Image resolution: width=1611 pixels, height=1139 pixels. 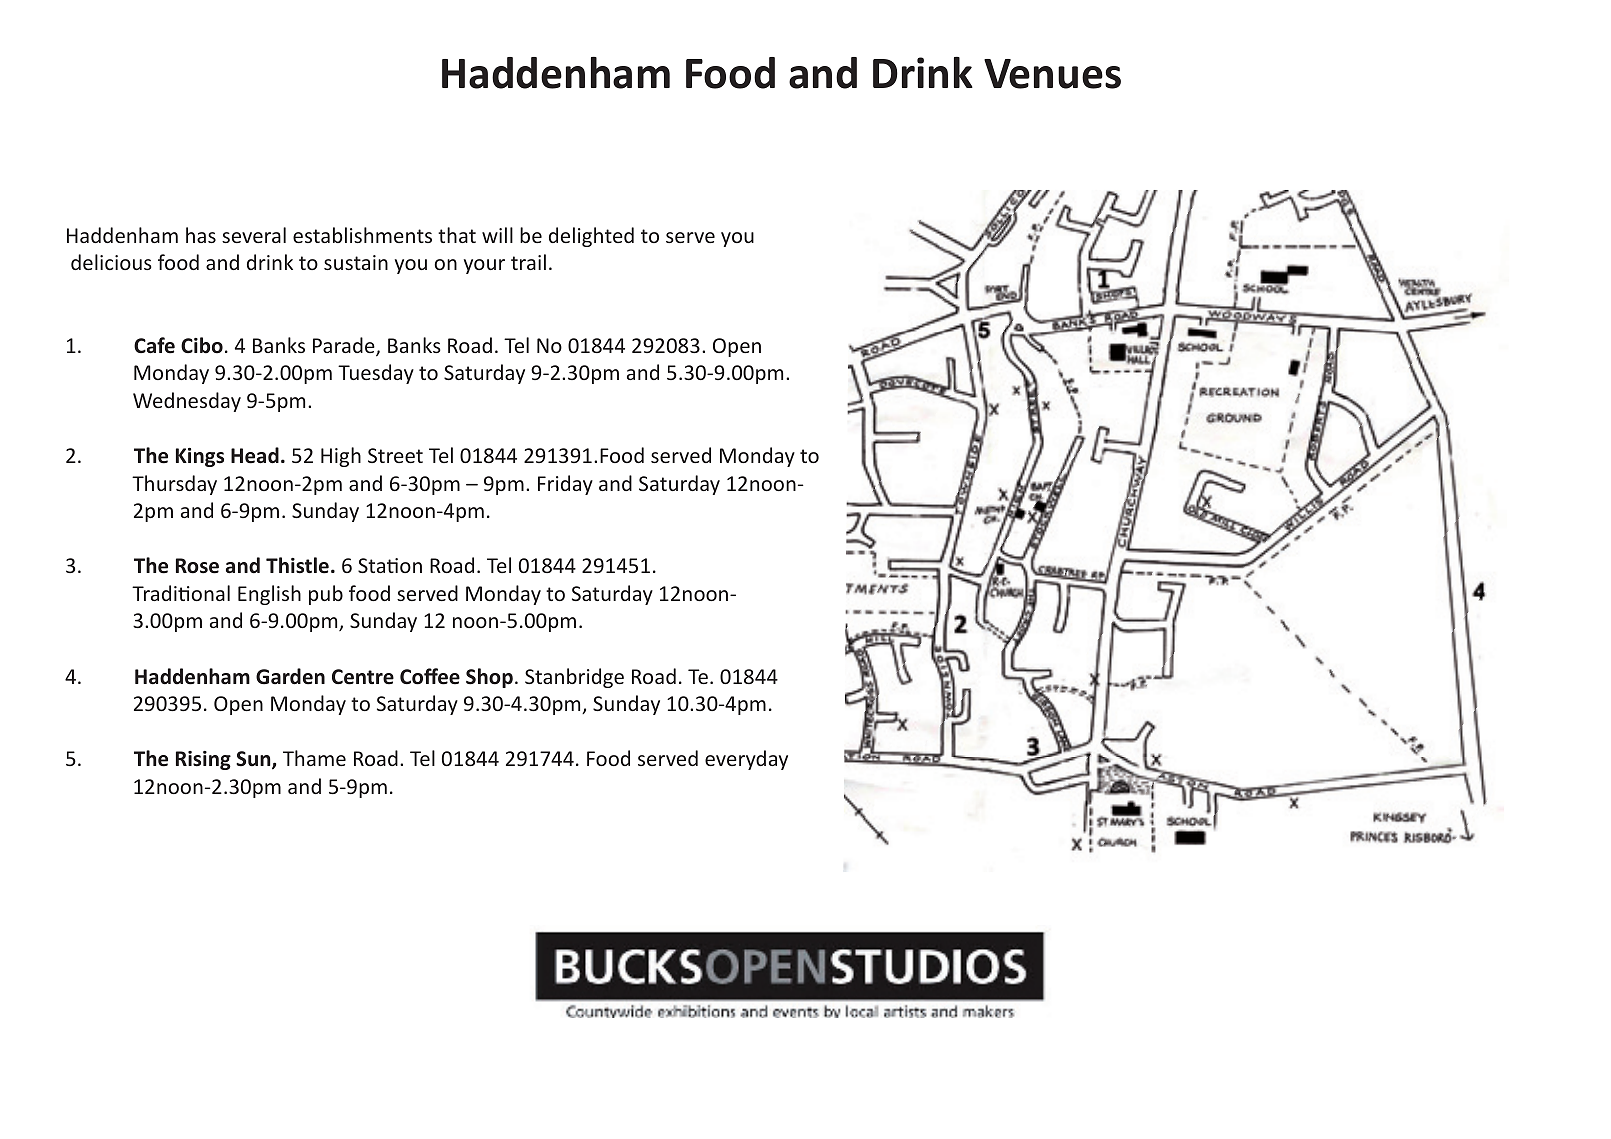 I want to click on has, so click(x=201, y=235).
